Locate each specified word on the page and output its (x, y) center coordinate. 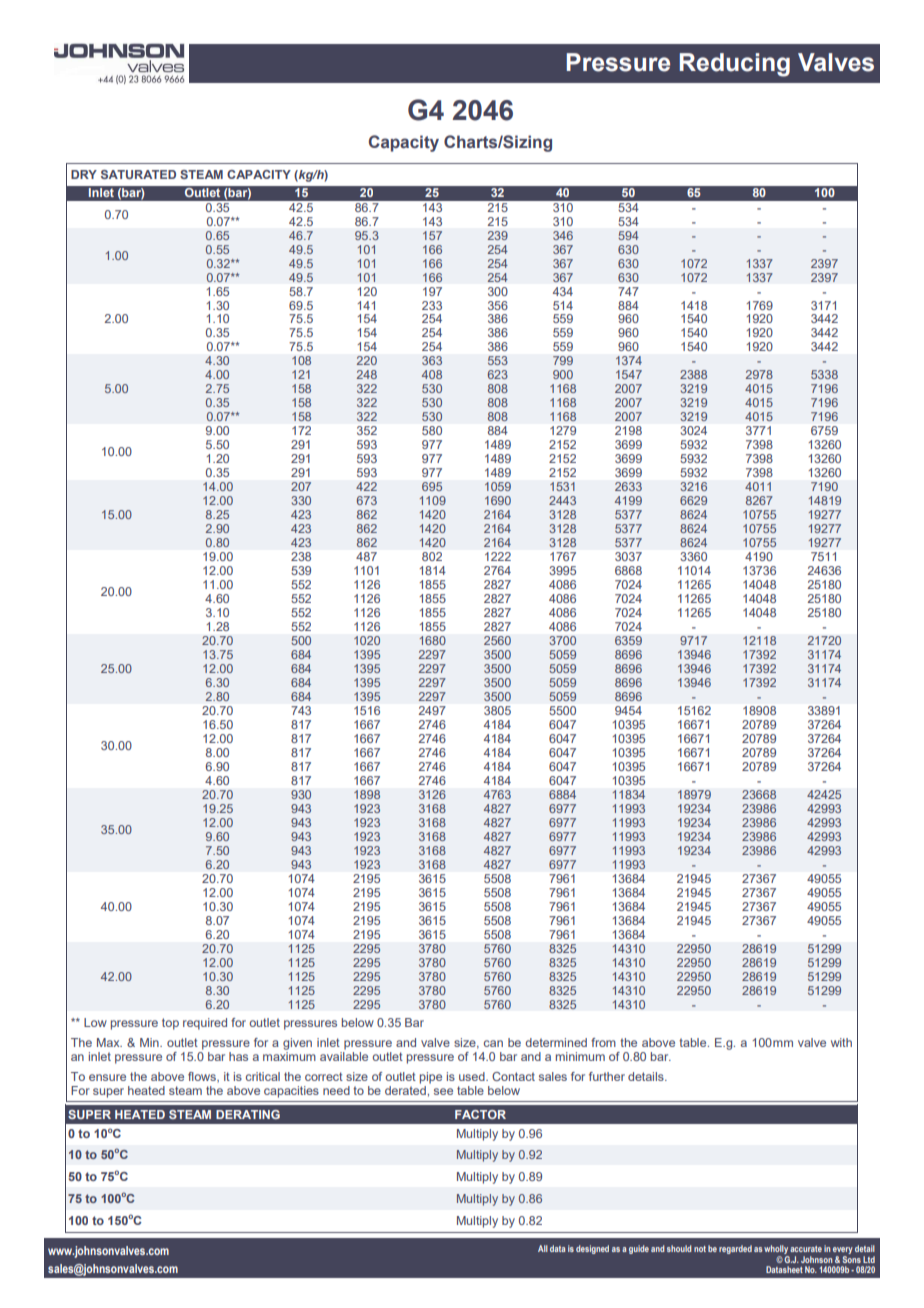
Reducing (735, 65)
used (473, 1076)
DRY (84, 174)
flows (203, 1077)
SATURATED (138, 174)
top (170, 1024)
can (493, 1043)
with (841, 1042)
